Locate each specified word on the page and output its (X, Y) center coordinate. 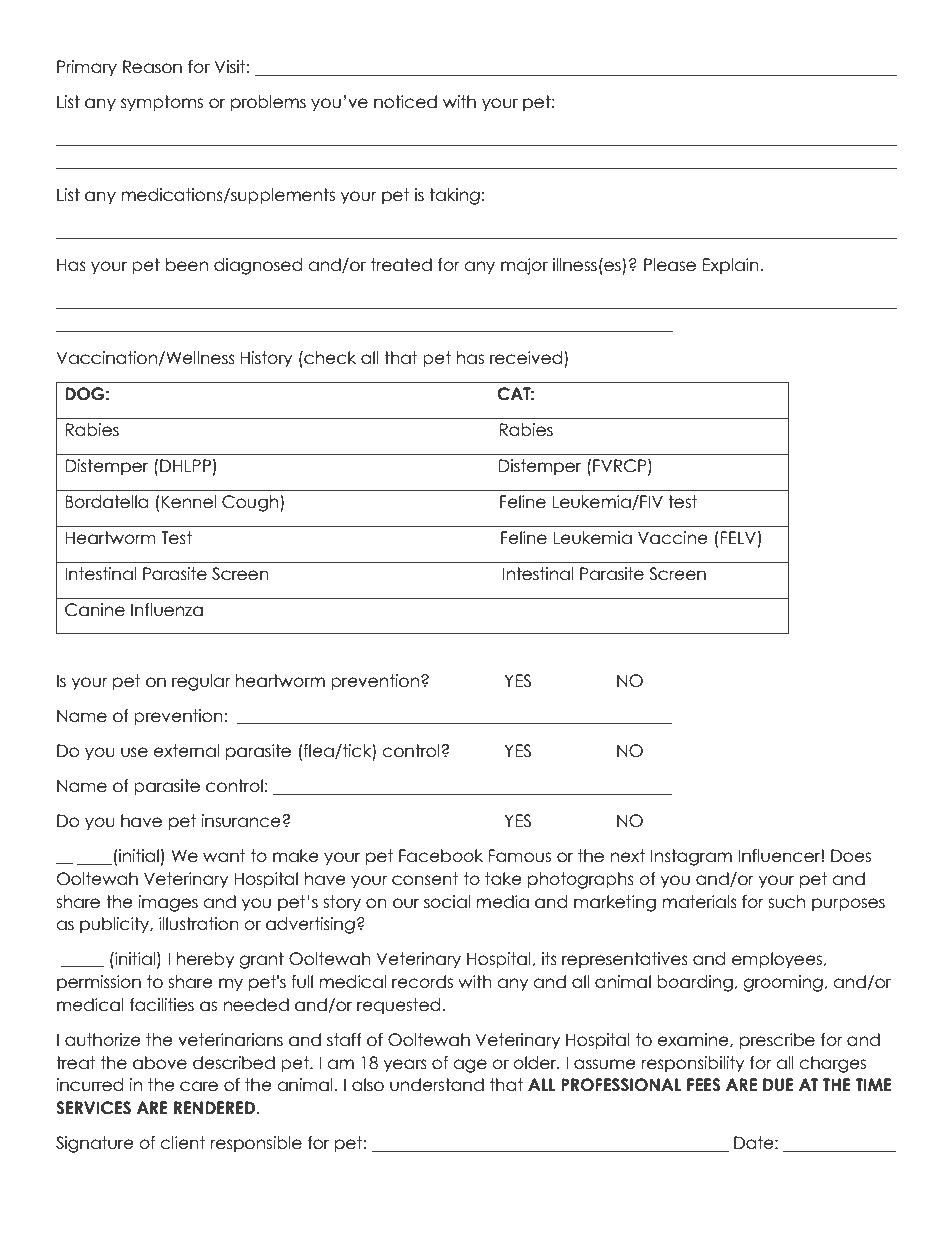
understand (437, 1085)
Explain (730, 266)
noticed (405, 102)
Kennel (188, 502)
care (199, 1086)
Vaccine (673, 538)
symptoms (162, 103)
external (186, 751)
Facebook (441, 856)
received (527, 359)
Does (851, 856)
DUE (778, 1085)
